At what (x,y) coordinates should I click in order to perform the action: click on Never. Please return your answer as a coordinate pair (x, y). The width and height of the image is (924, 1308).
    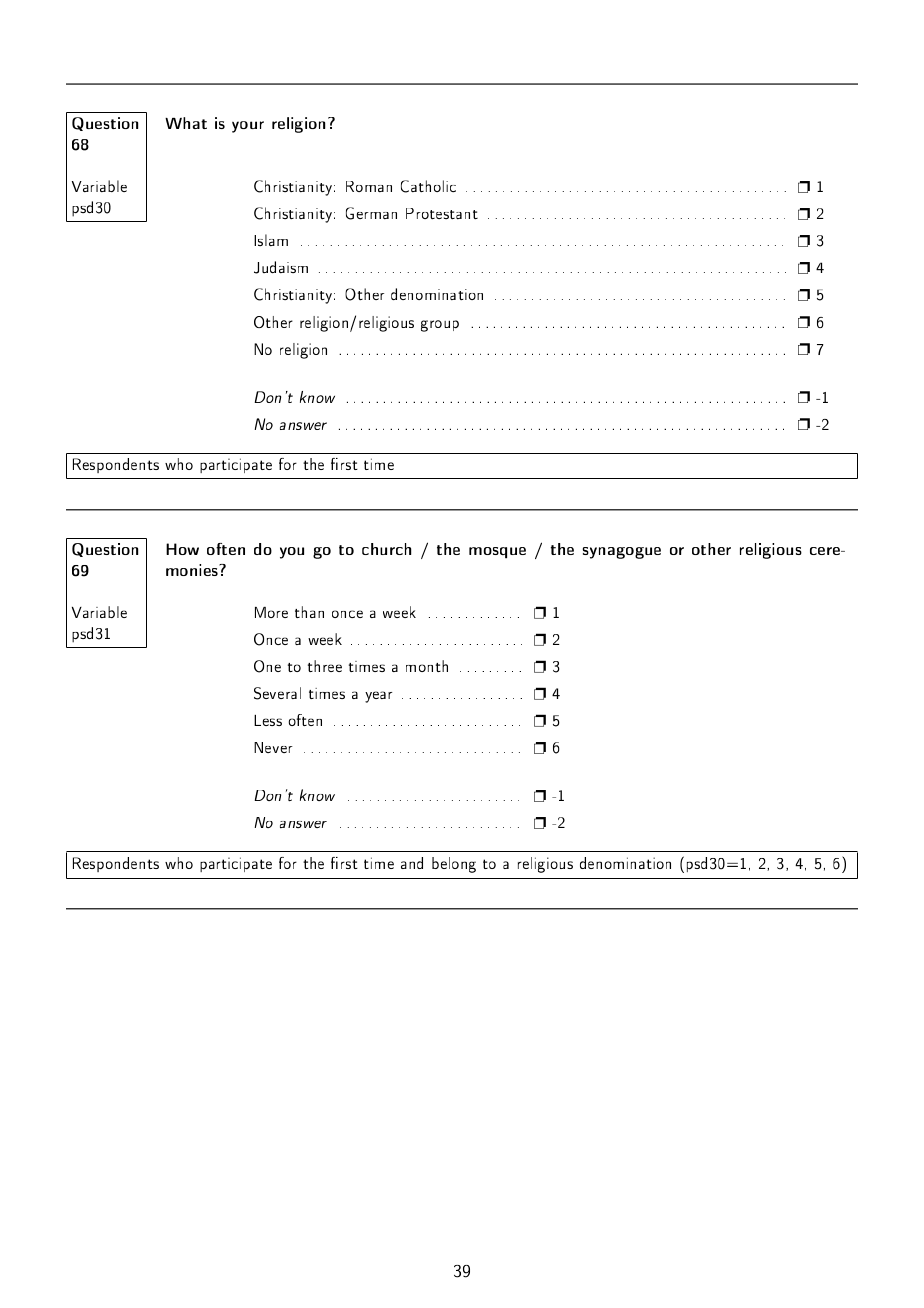
    Looking at the image, I should click on (273, 747).
